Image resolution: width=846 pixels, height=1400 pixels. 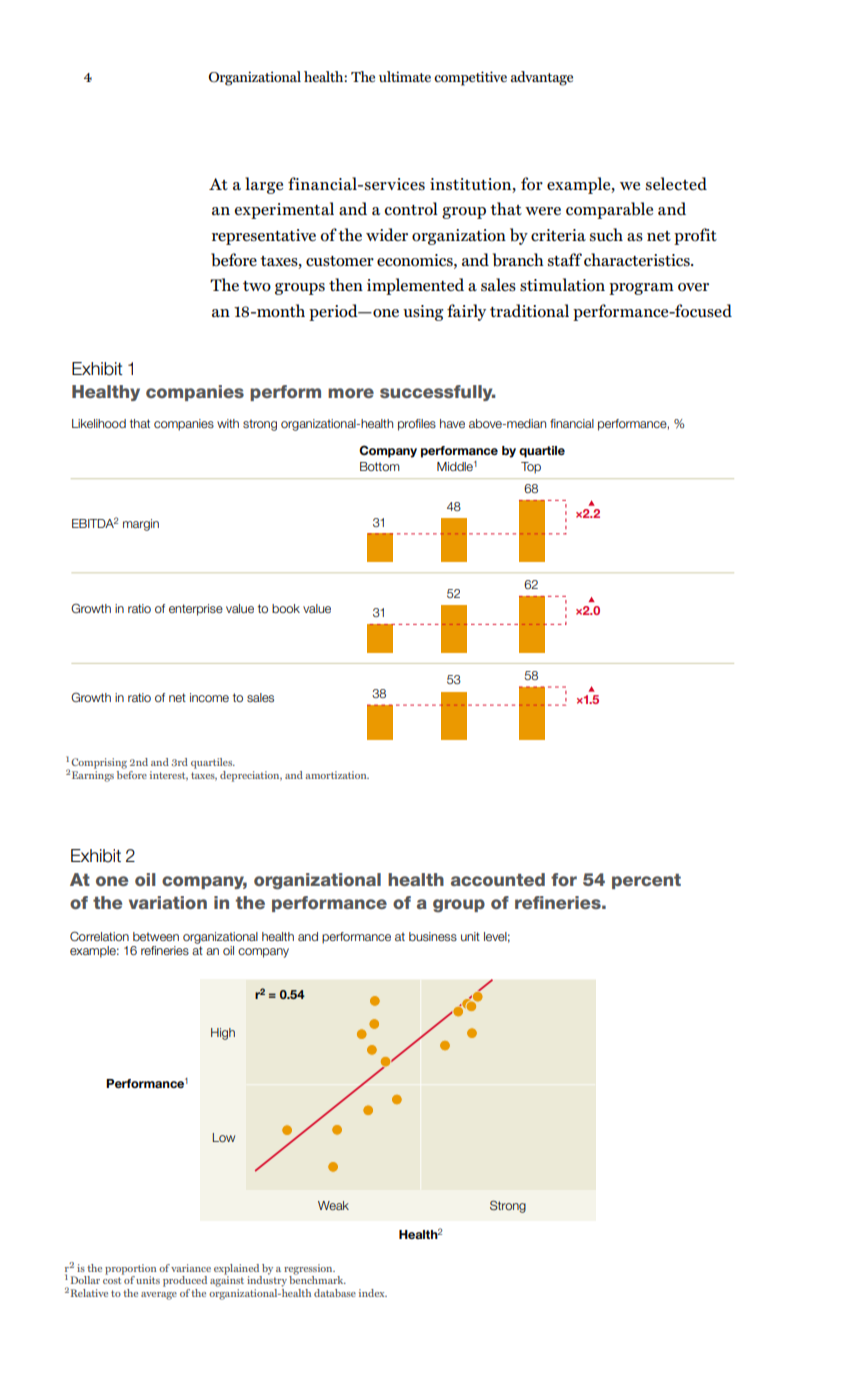 I want to click on percent, so click(x=646, y=881).
